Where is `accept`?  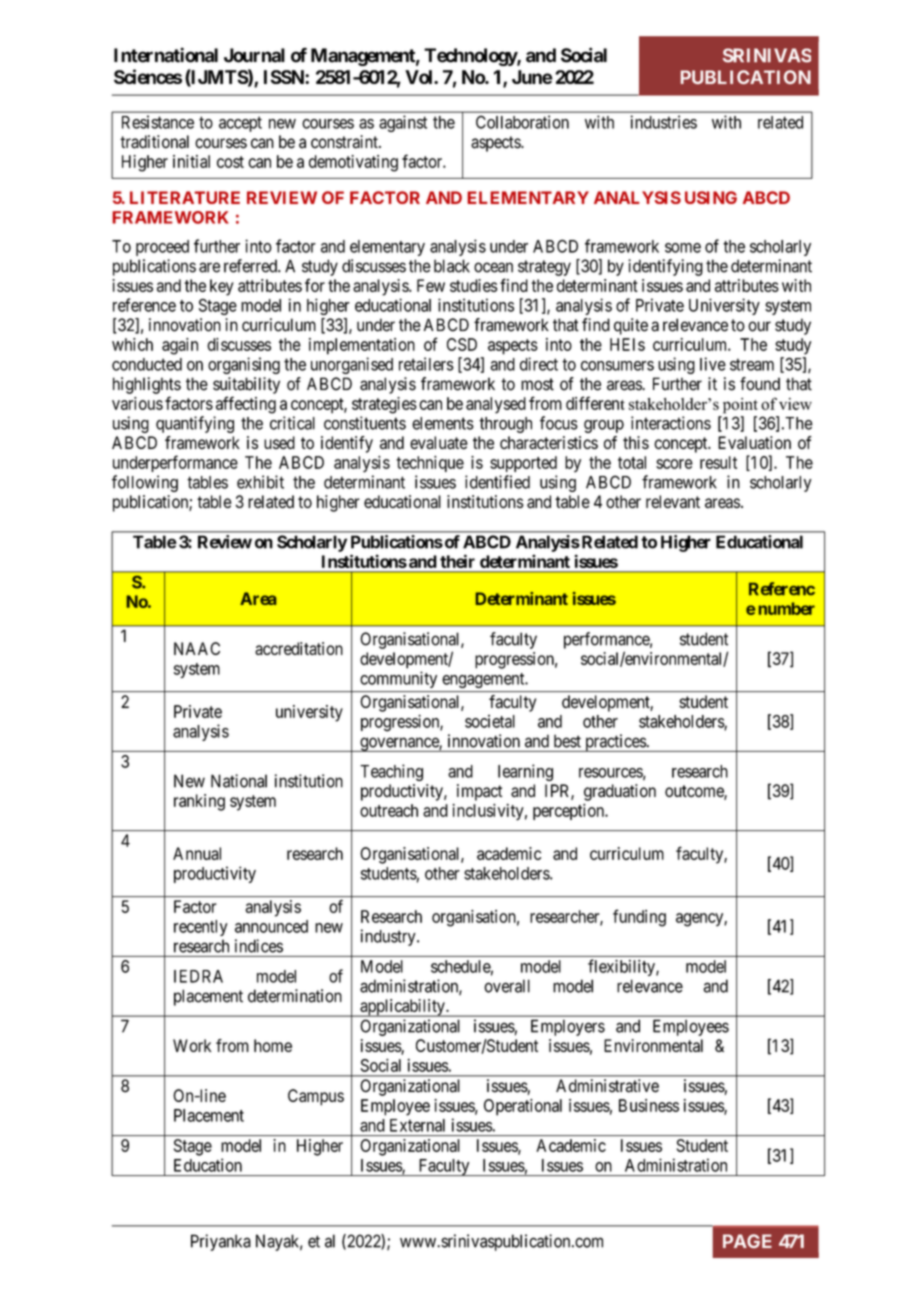 accept is located at coordinates (240, 124).
